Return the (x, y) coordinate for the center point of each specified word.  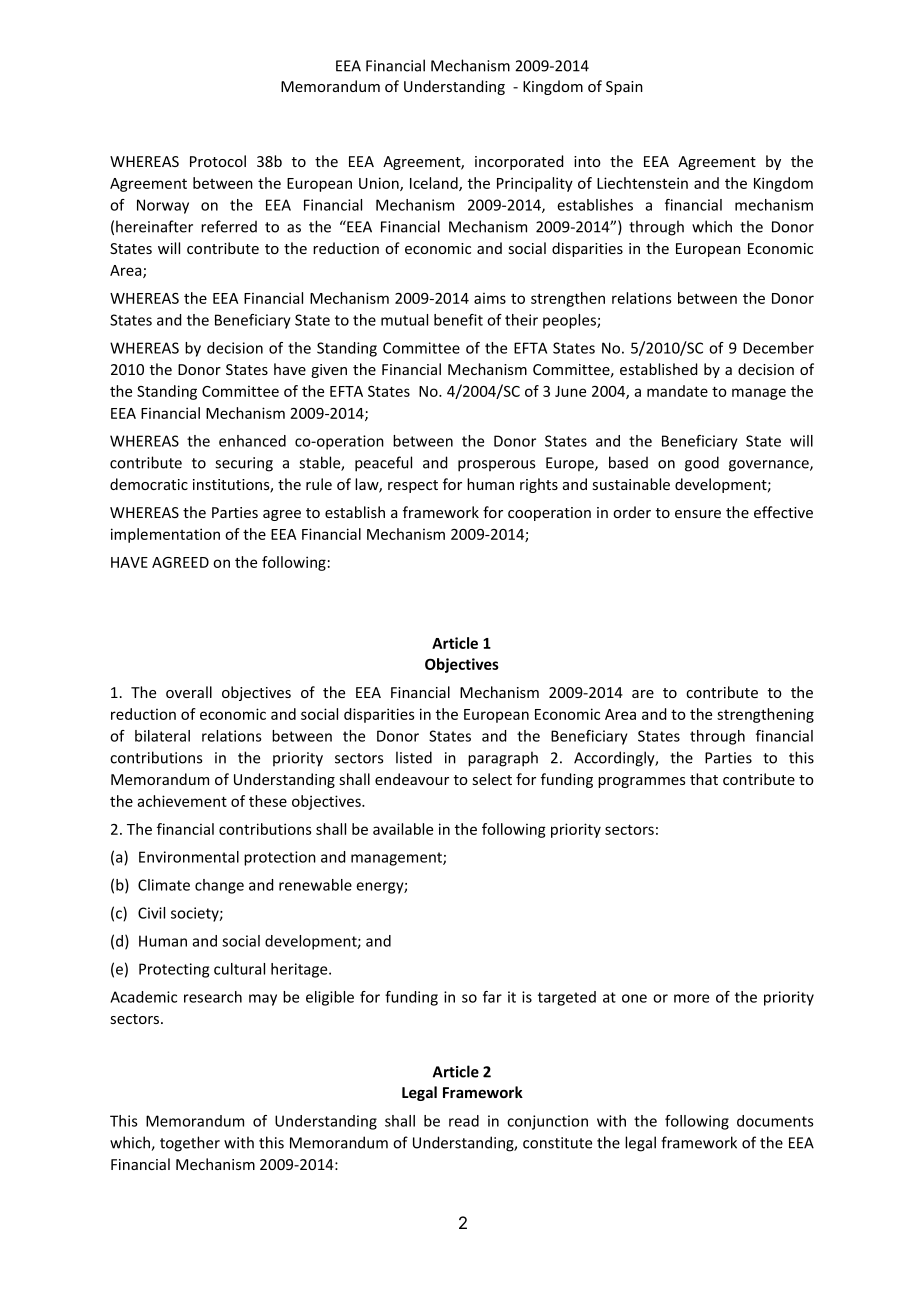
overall (189, 692)
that (704, 779)
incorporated (519, 162)
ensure (698, 514)
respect (413, 486)
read (464, 1121)
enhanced (252, 441)
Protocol (218, 161)
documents (775, 1121)
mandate (677, 391)
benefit (458, 320)
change (219, 886)
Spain (624, 88)
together (190, 1144)
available (403, 829)
